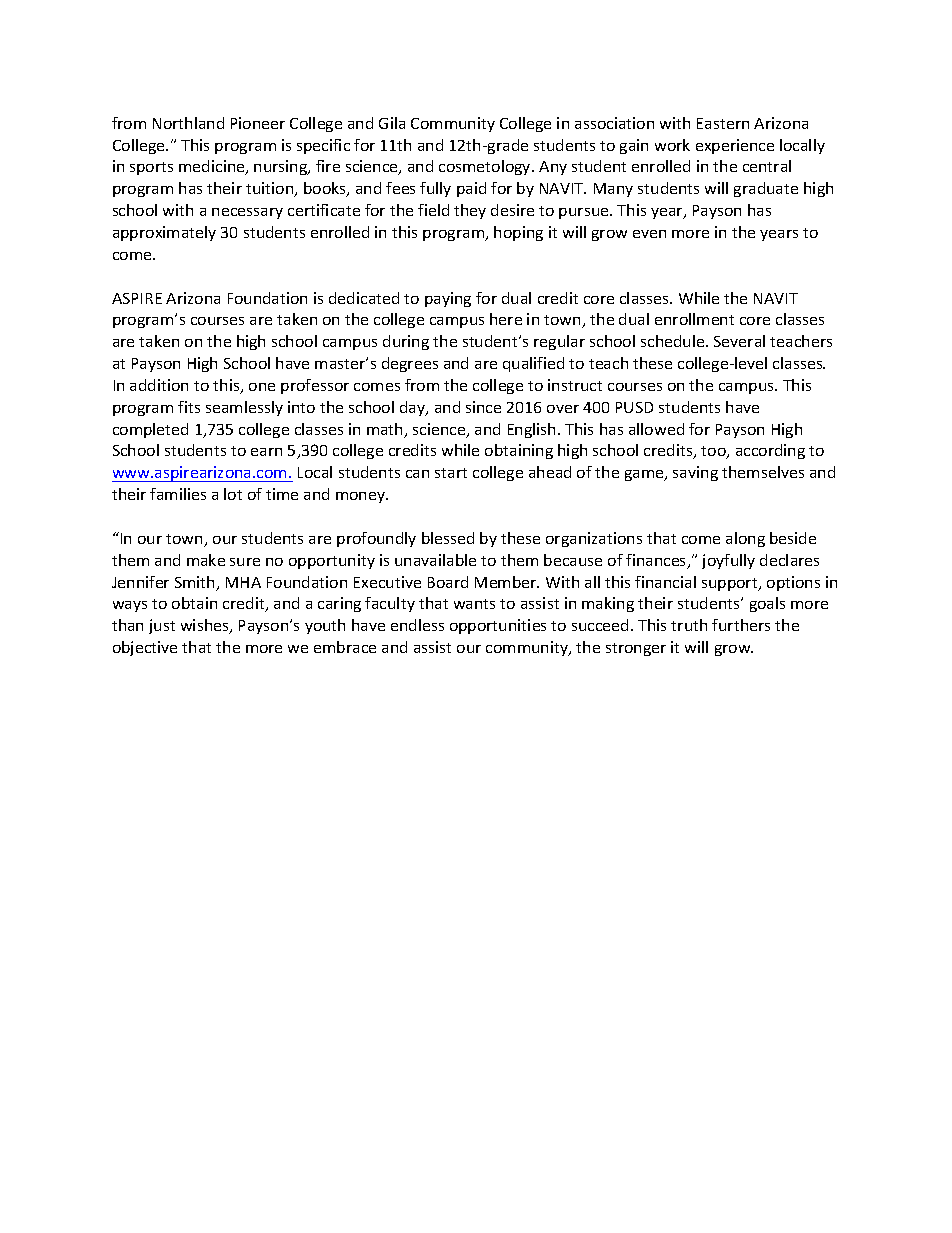 This document has width=952, height=1233. I want to click on Pioneer, so click(258, 123).
